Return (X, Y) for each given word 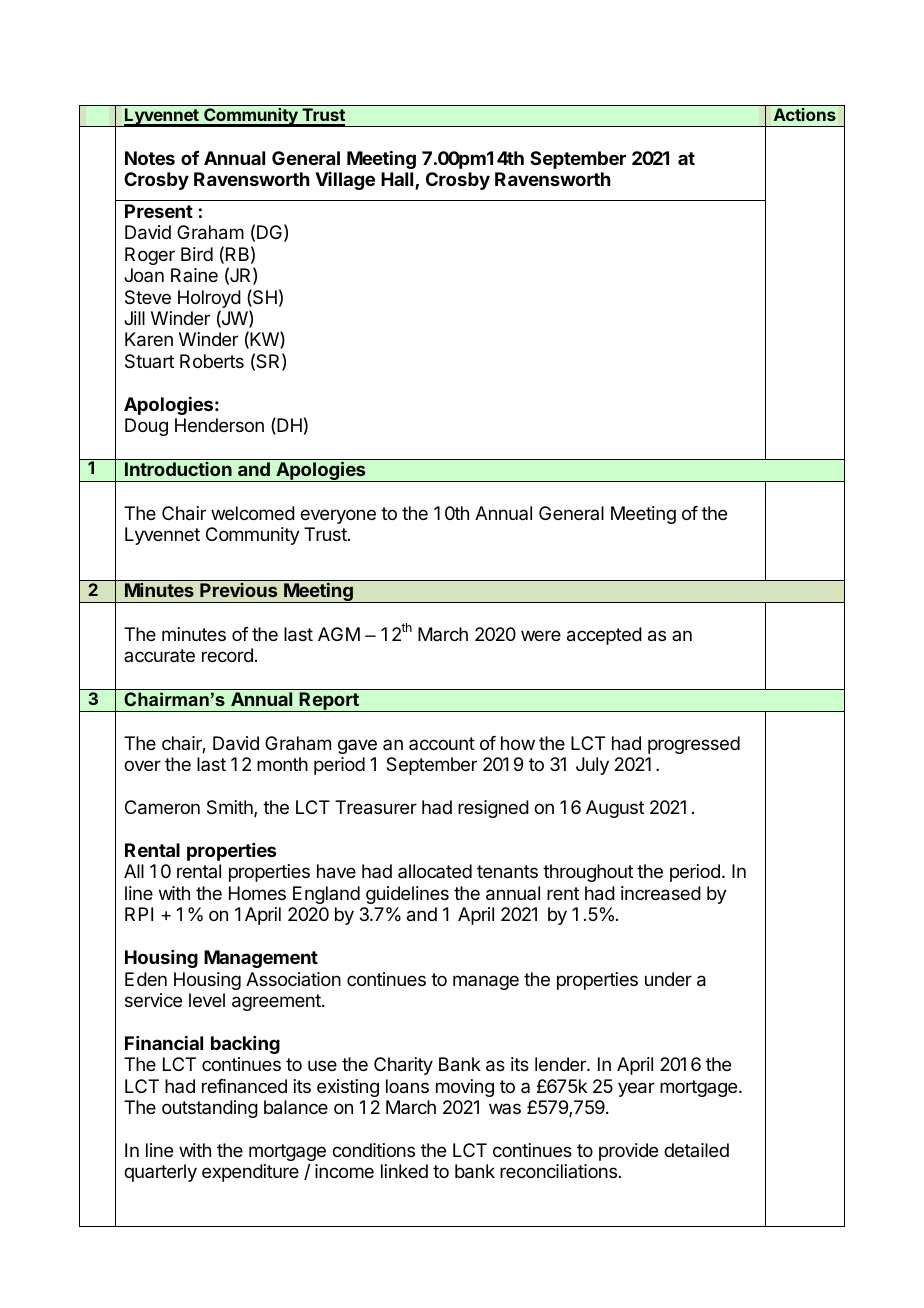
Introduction (178, 469)
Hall (398, 180)
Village (345, 181)
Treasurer (376, 807)
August (615, 809)
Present (159, 211)
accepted (604, 636)
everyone (338, 516)
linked (404, 1171)
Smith (231, 808)
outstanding (210, 1109)
